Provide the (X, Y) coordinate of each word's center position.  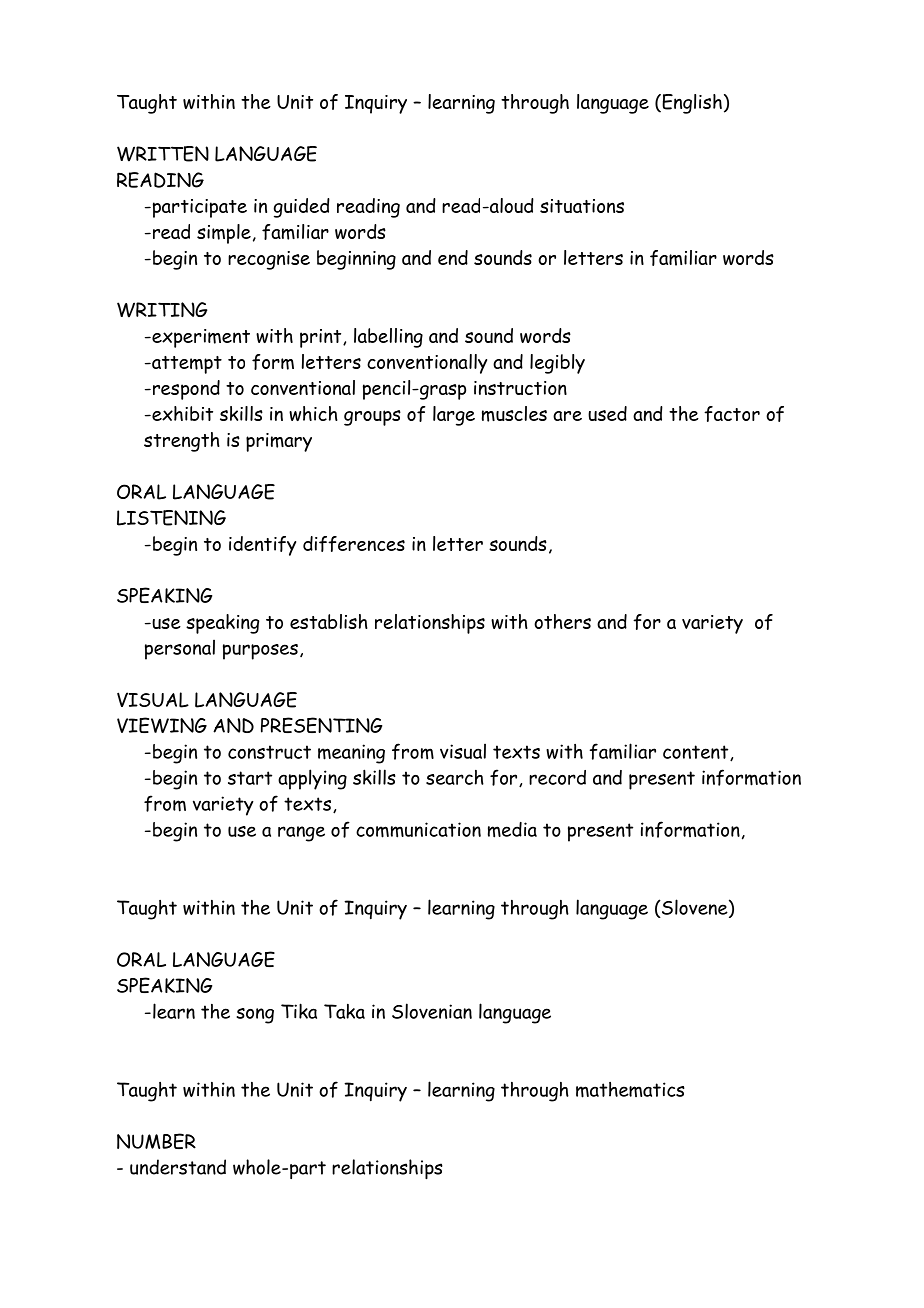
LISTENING (171, 518)
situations (582, 206)
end (453, 257)
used (607, 413)
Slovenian (432, 1011)
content (697, 753)
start (250, 778)
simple (224, 234)
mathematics (630, 1090)
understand (178, 1167)
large (454, 416)
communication (418, 830)
